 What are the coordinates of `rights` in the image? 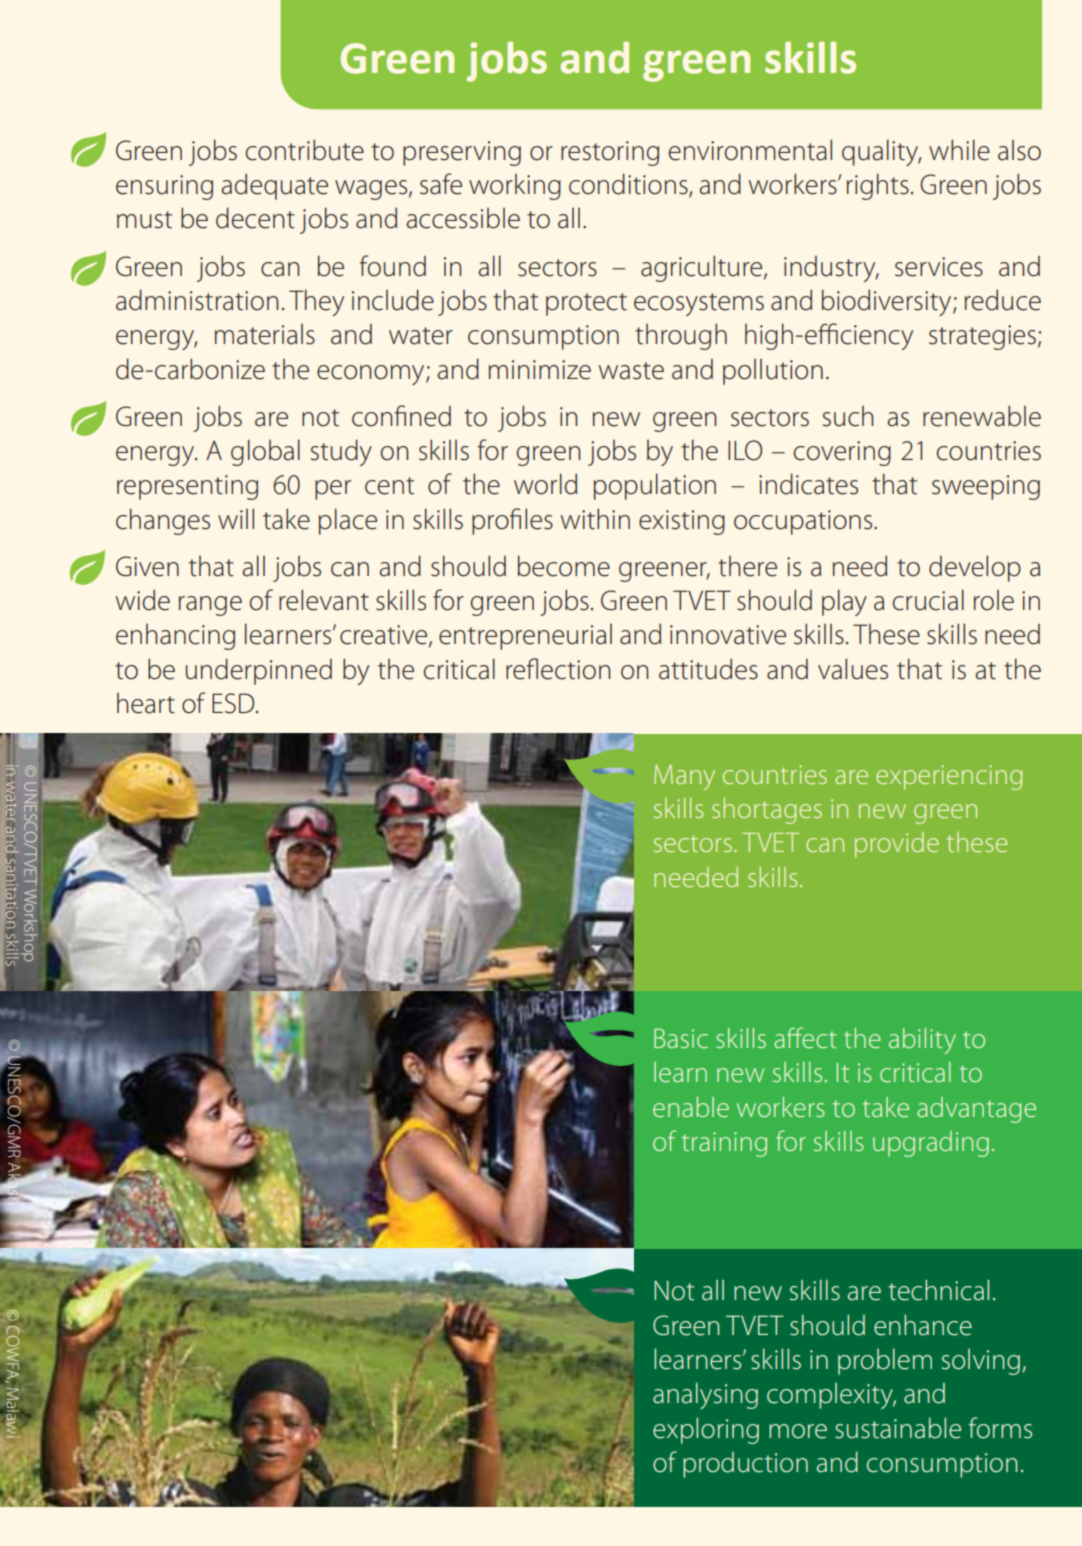 It's located at (878, 186).
